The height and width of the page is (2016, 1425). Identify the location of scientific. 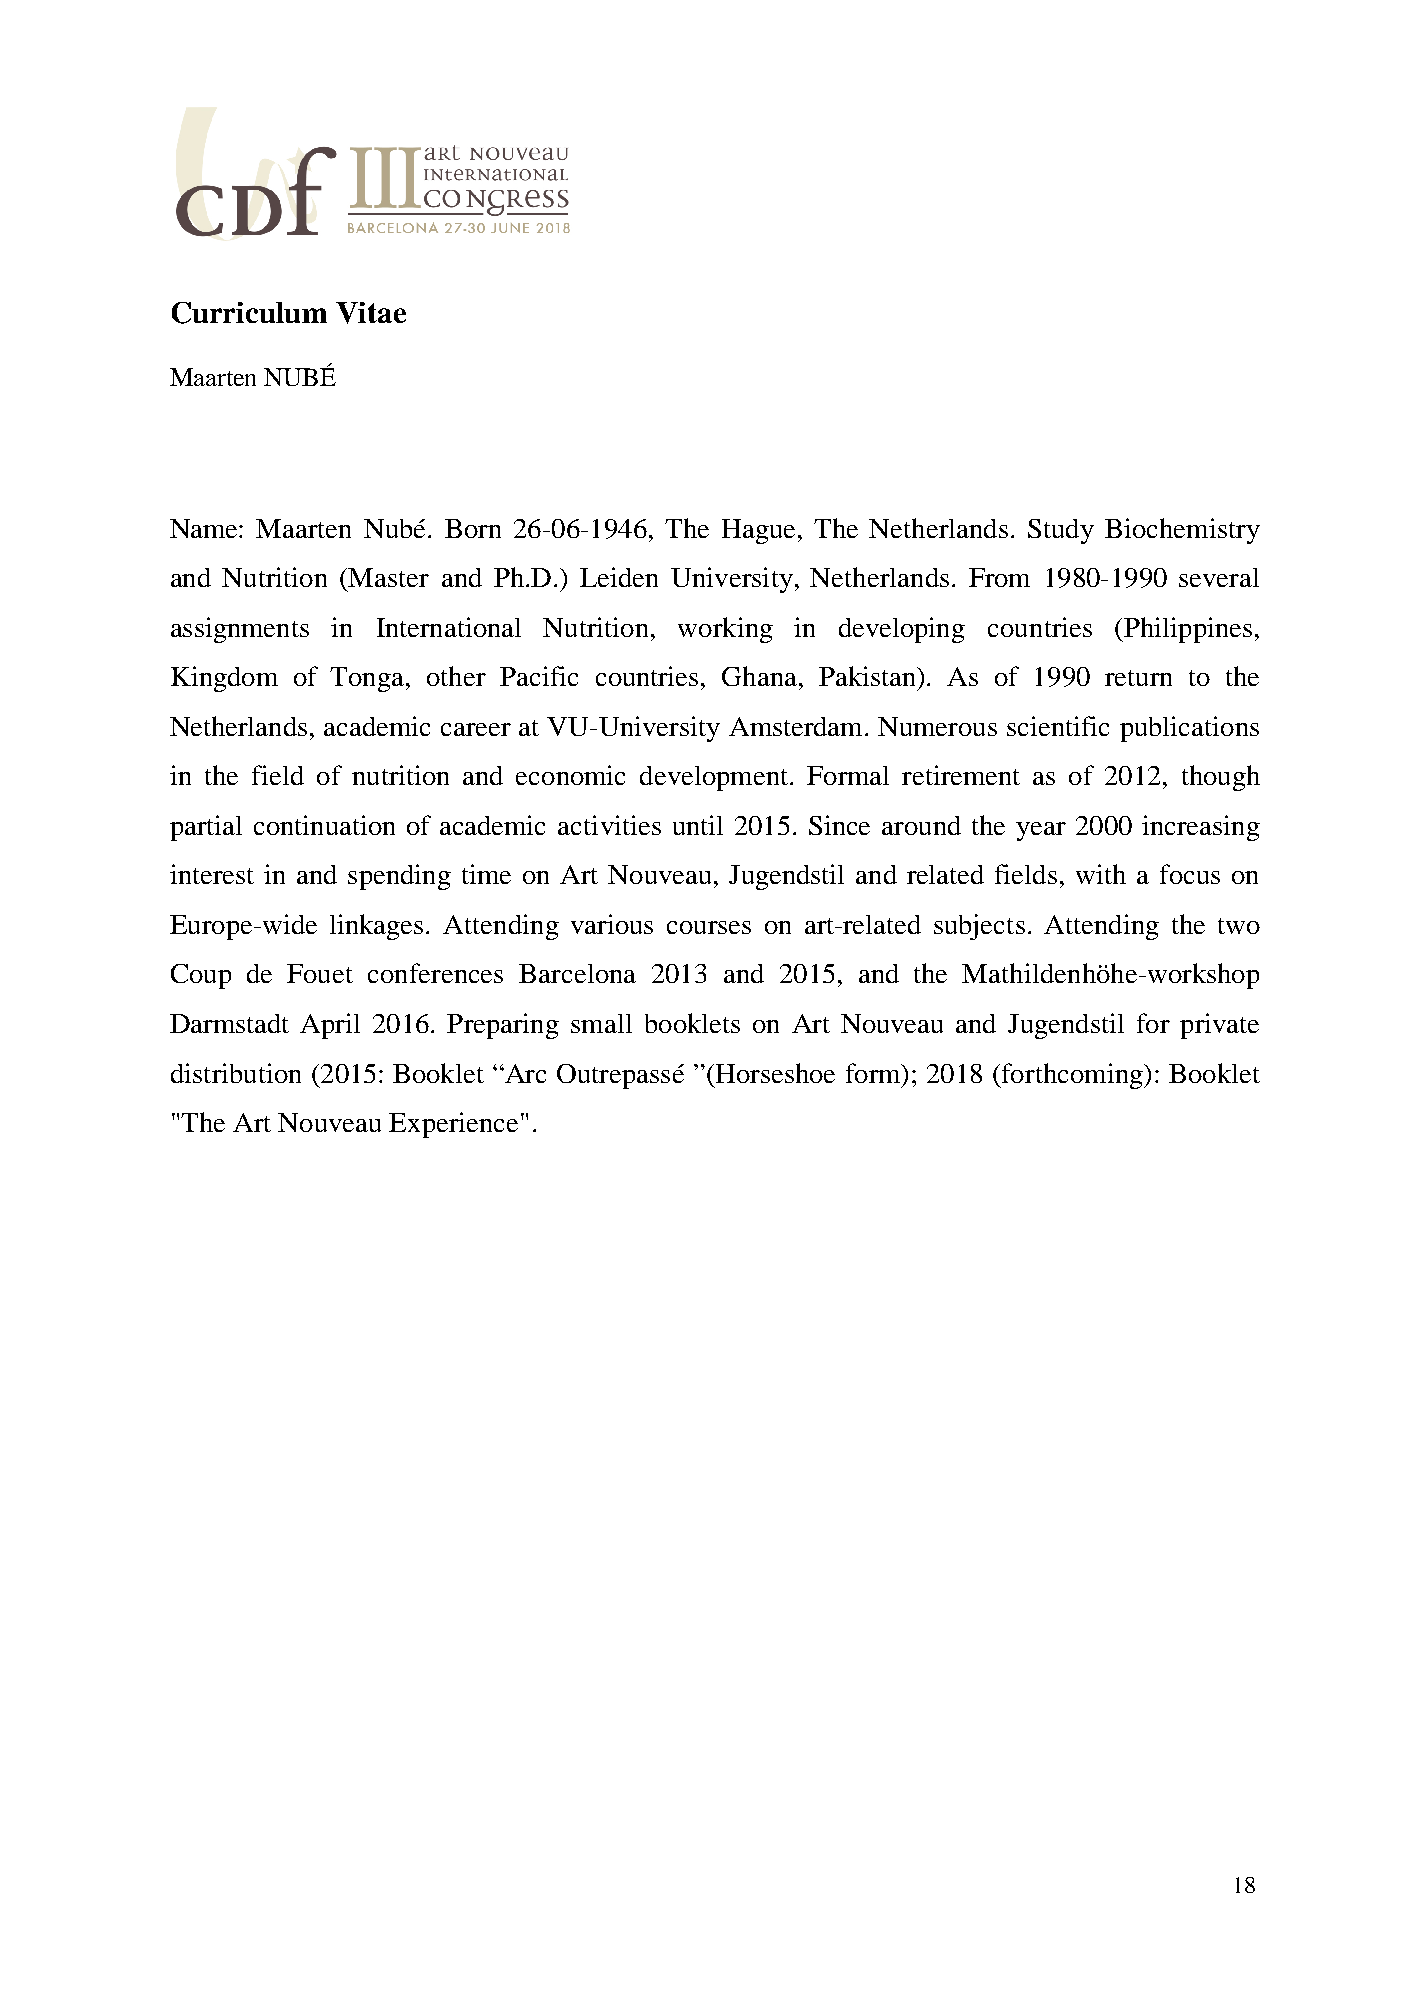
(1058, 726).
